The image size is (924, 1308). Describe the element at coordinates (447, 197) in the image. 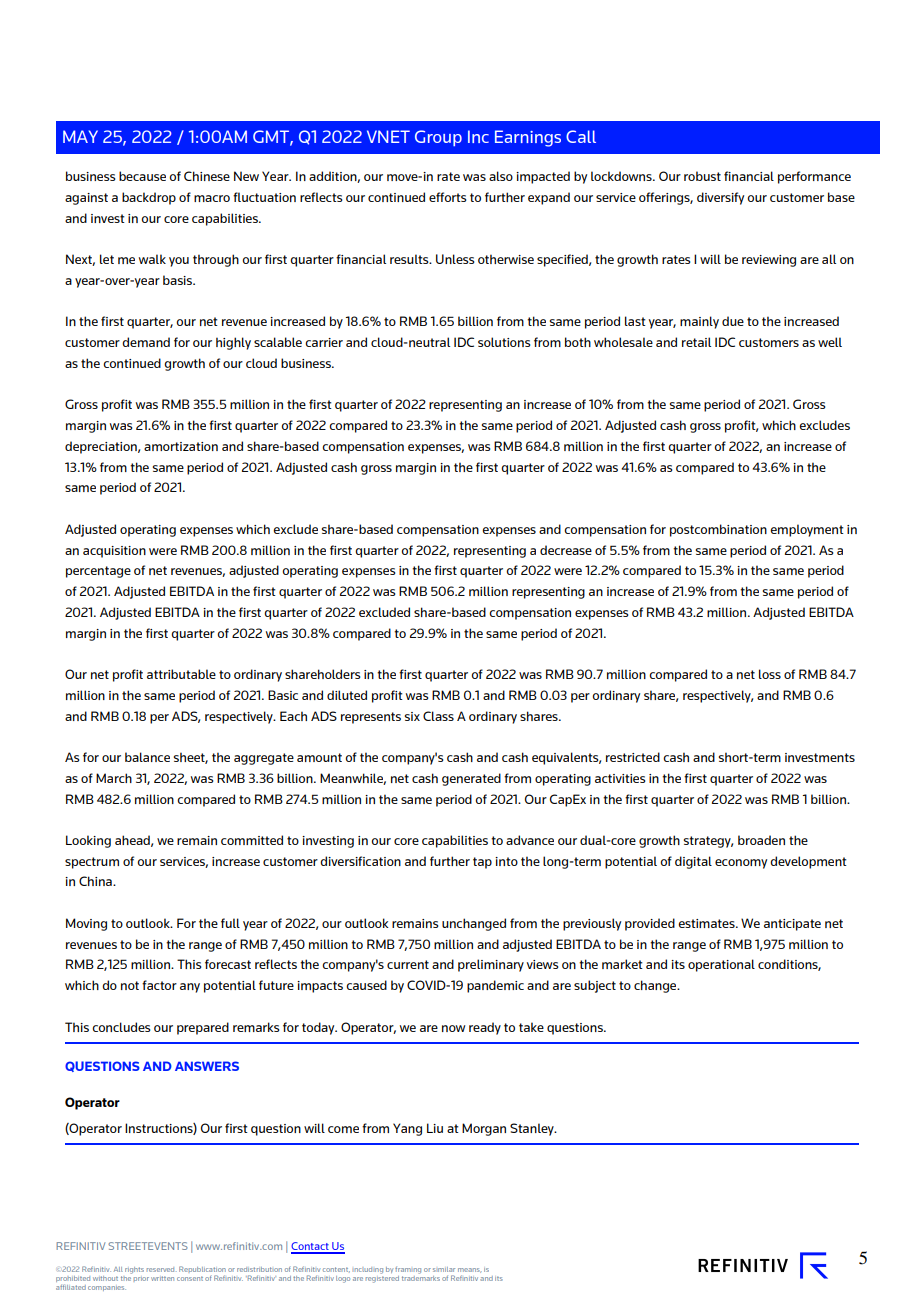

I see `efforts` at that location.
